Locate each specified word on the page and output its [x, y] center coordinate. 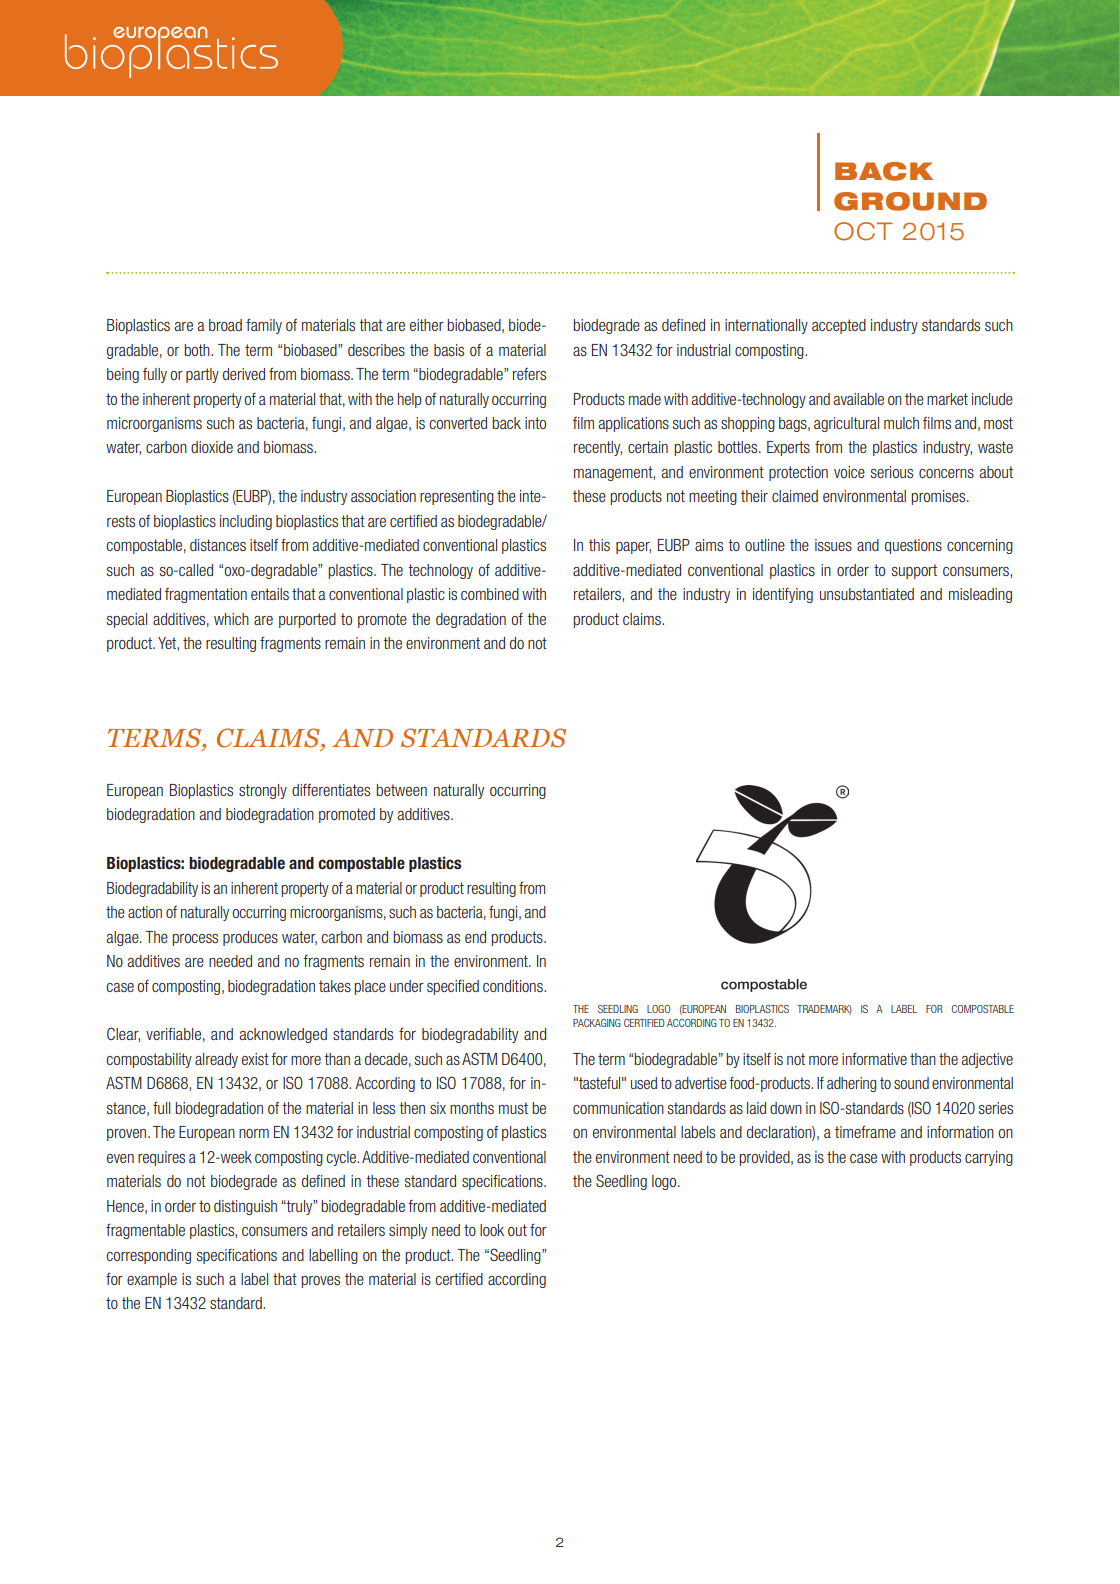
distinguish [245, 1207]
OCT [863, 231]
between [402, 790]
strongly [263, 791]
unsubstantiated [867, 594]
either [427, 325]
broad [225, 325]
